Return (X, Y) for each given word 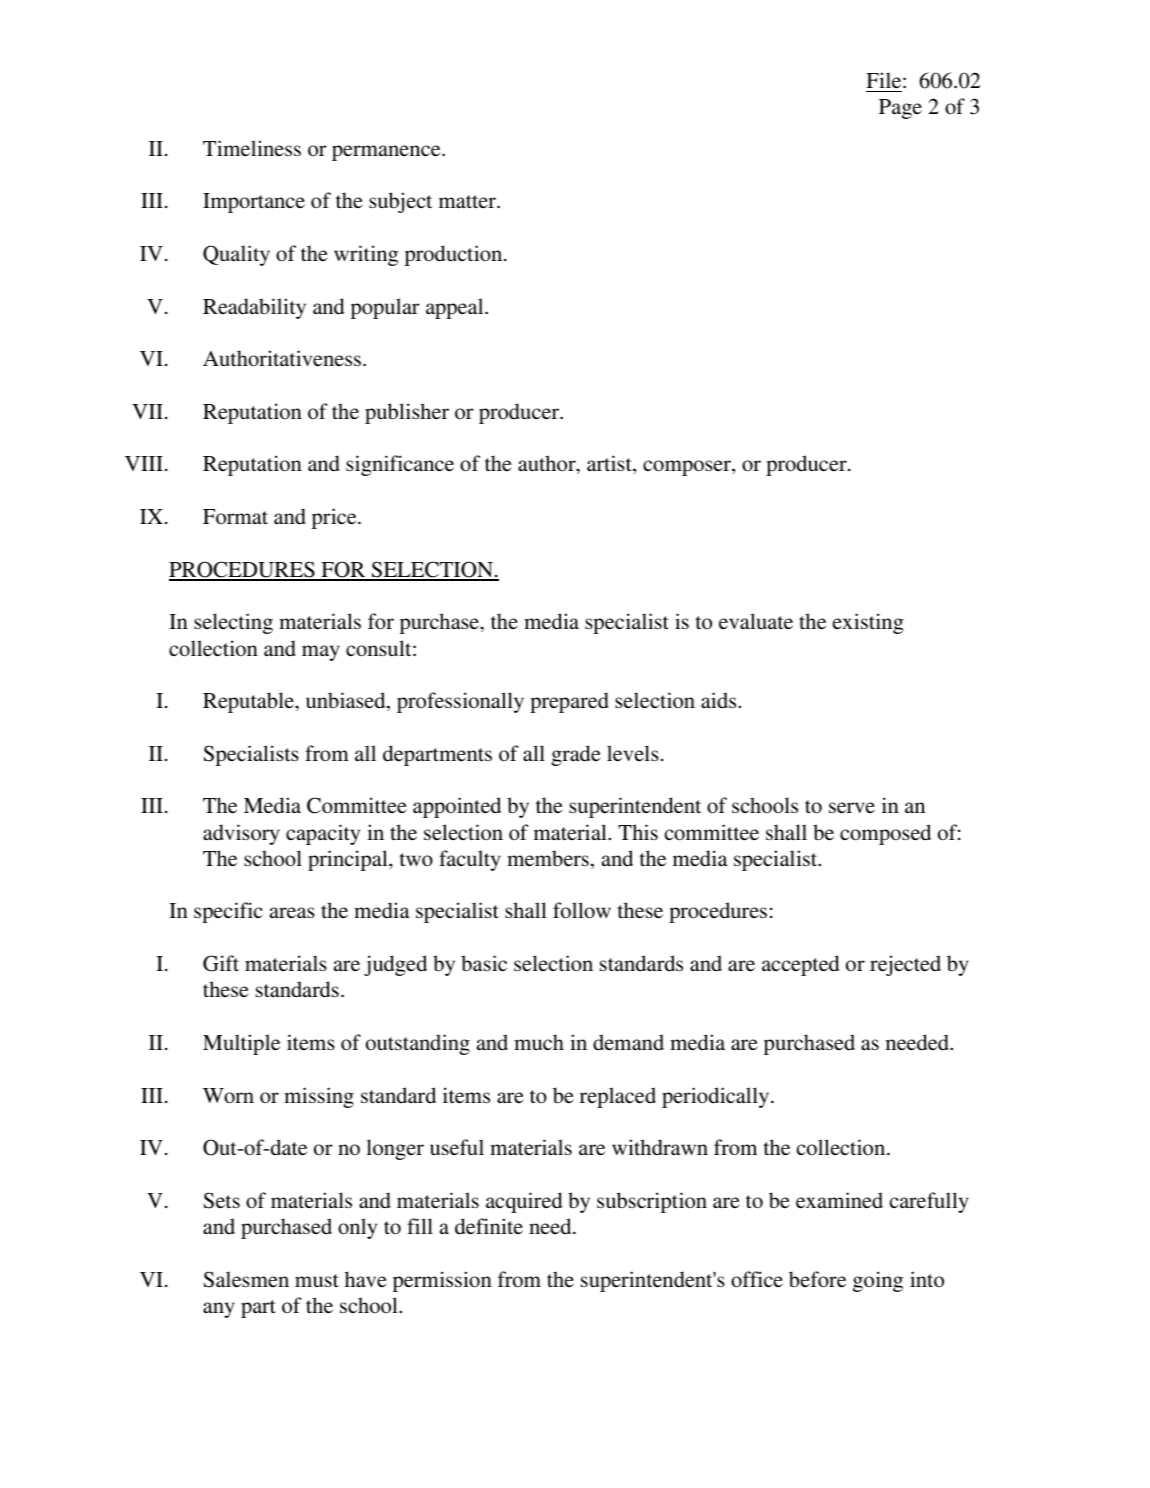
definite (489, 1226)
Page (900, 109)
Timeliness (252, 148)
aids (720, 700)
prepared (569, 702)
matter (468, 201)
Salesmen (246, 1279)
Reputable (249, 702)
